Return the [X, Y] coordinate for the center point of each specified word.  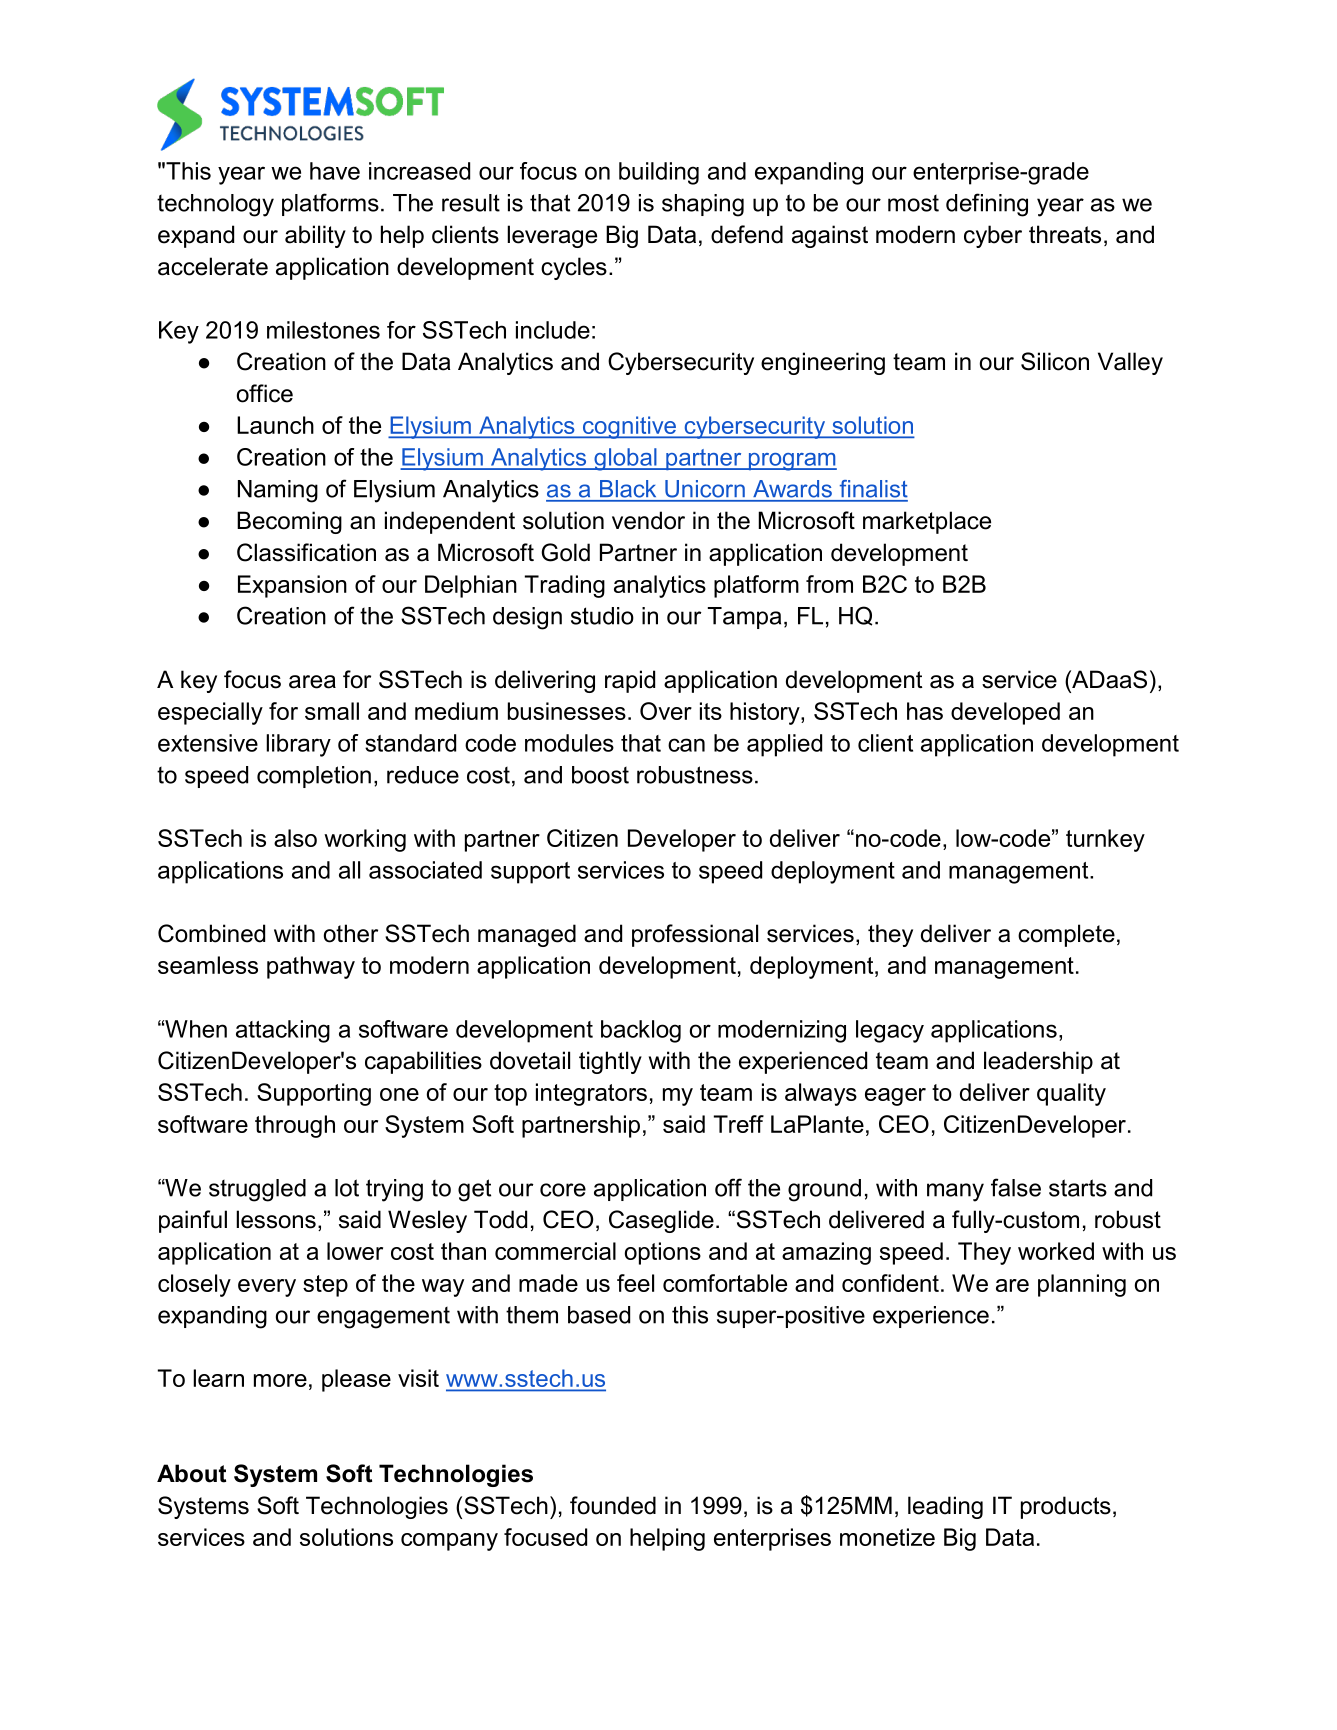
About [191, 1473]
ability [315, 236]
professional [695, 935]
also [295, 838]
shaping [703, 205]
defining [987, 205]
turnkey [1105, 840]
